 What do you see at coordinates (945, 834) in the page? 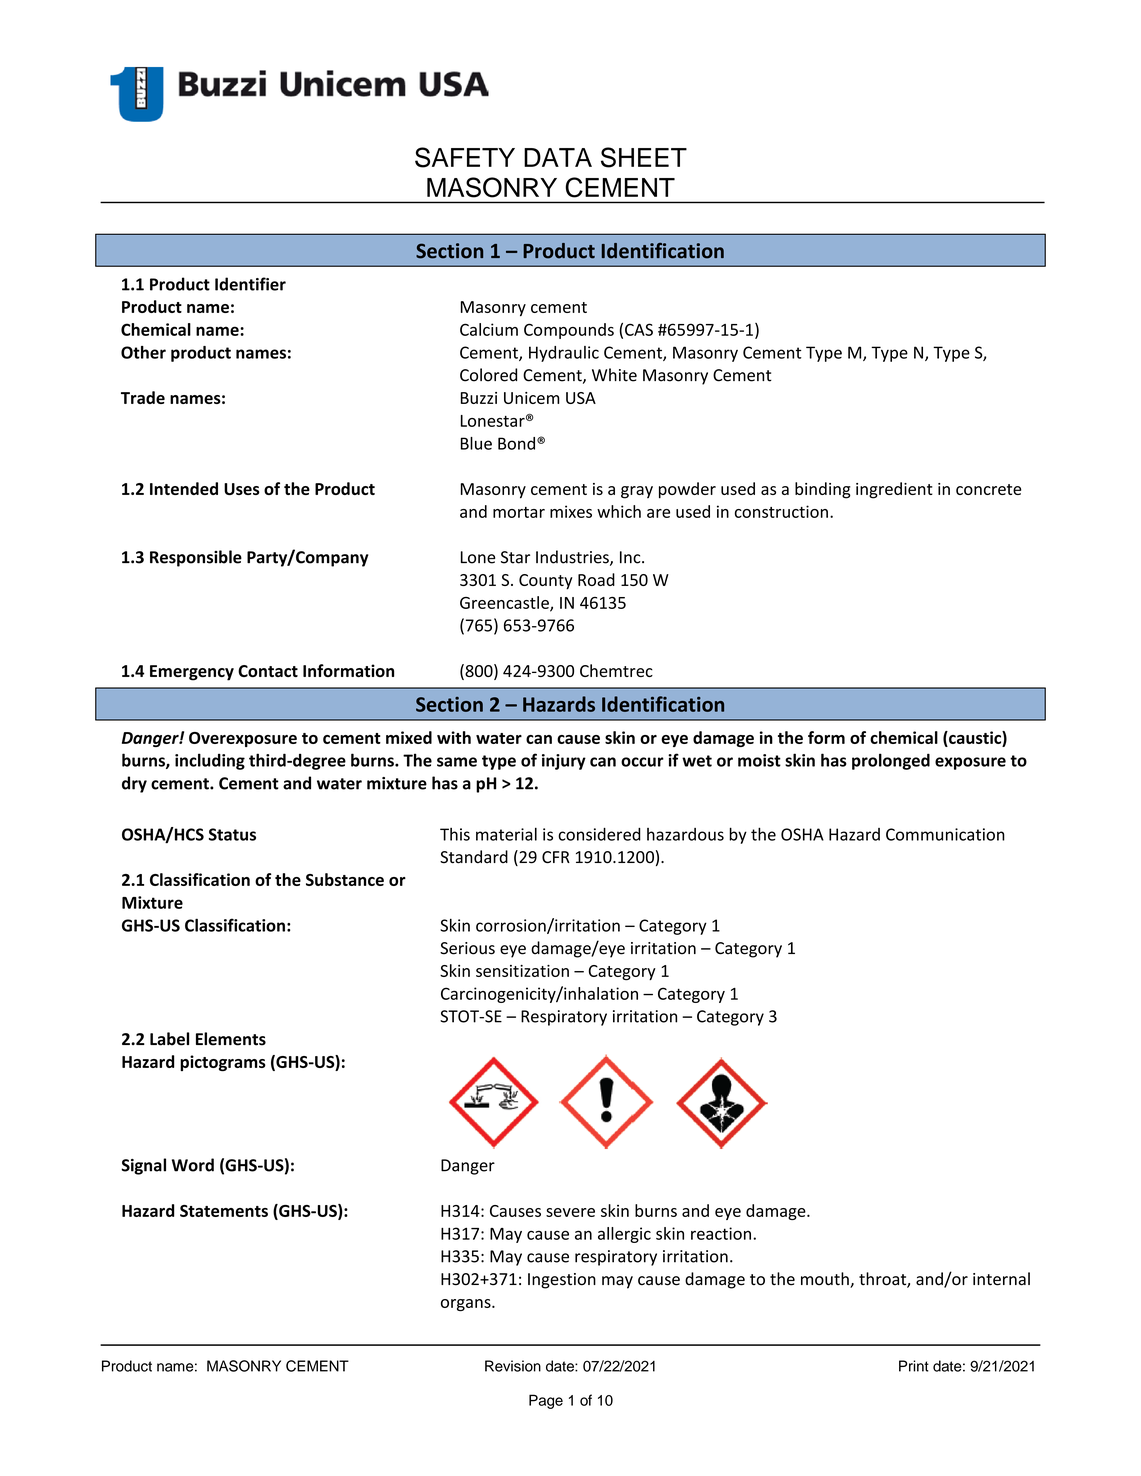
I see `Communication` at bounding box center [945, 834].
